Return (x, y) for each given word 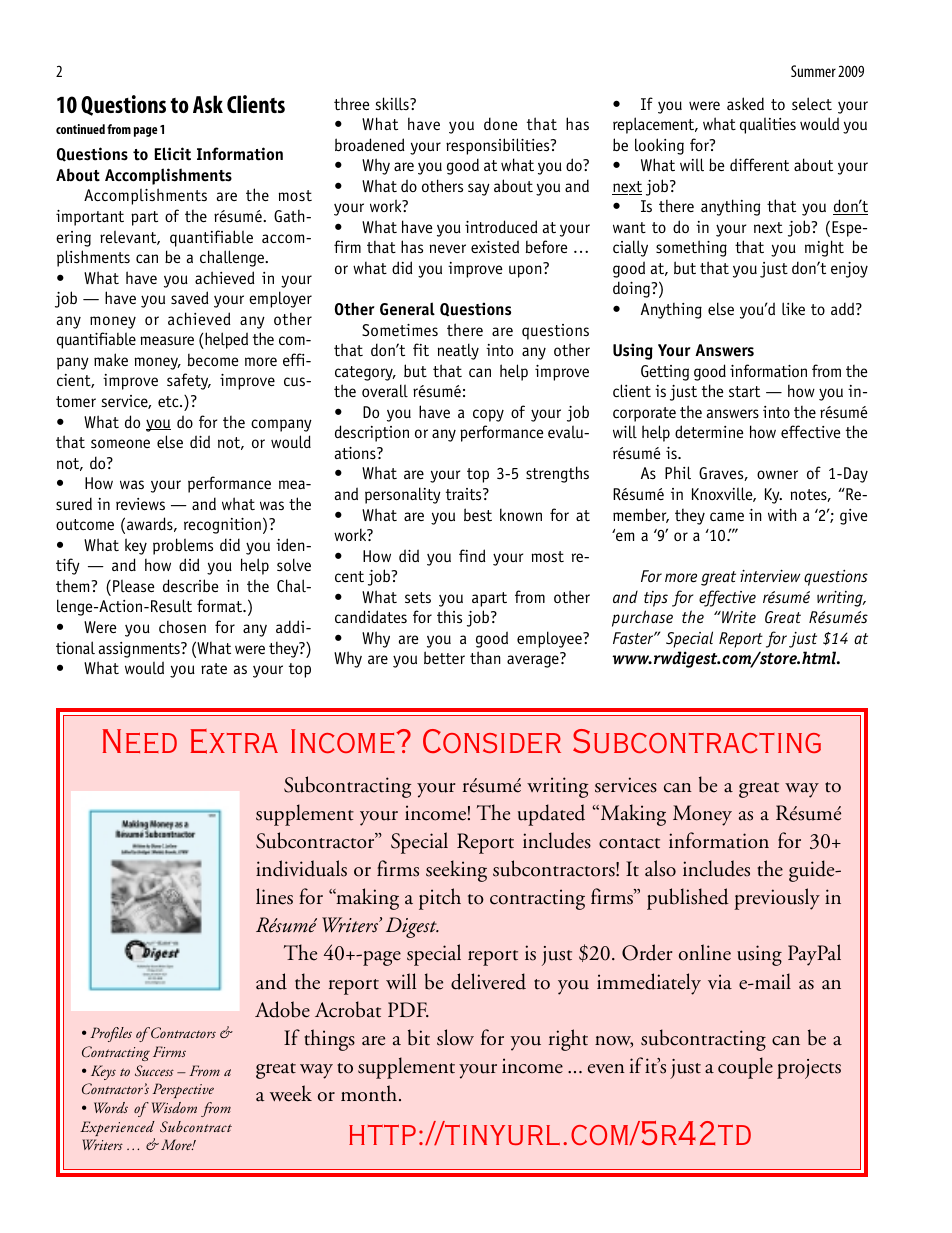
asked (745, 103)
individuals (301, 868)
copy (488, 415)
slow (455, 1037)
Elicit (173, 154)
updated (551, 815)
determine (709, 431)
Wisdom (174, 1107)
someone (120, 443)
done (500, 123)
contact (629, 843)
